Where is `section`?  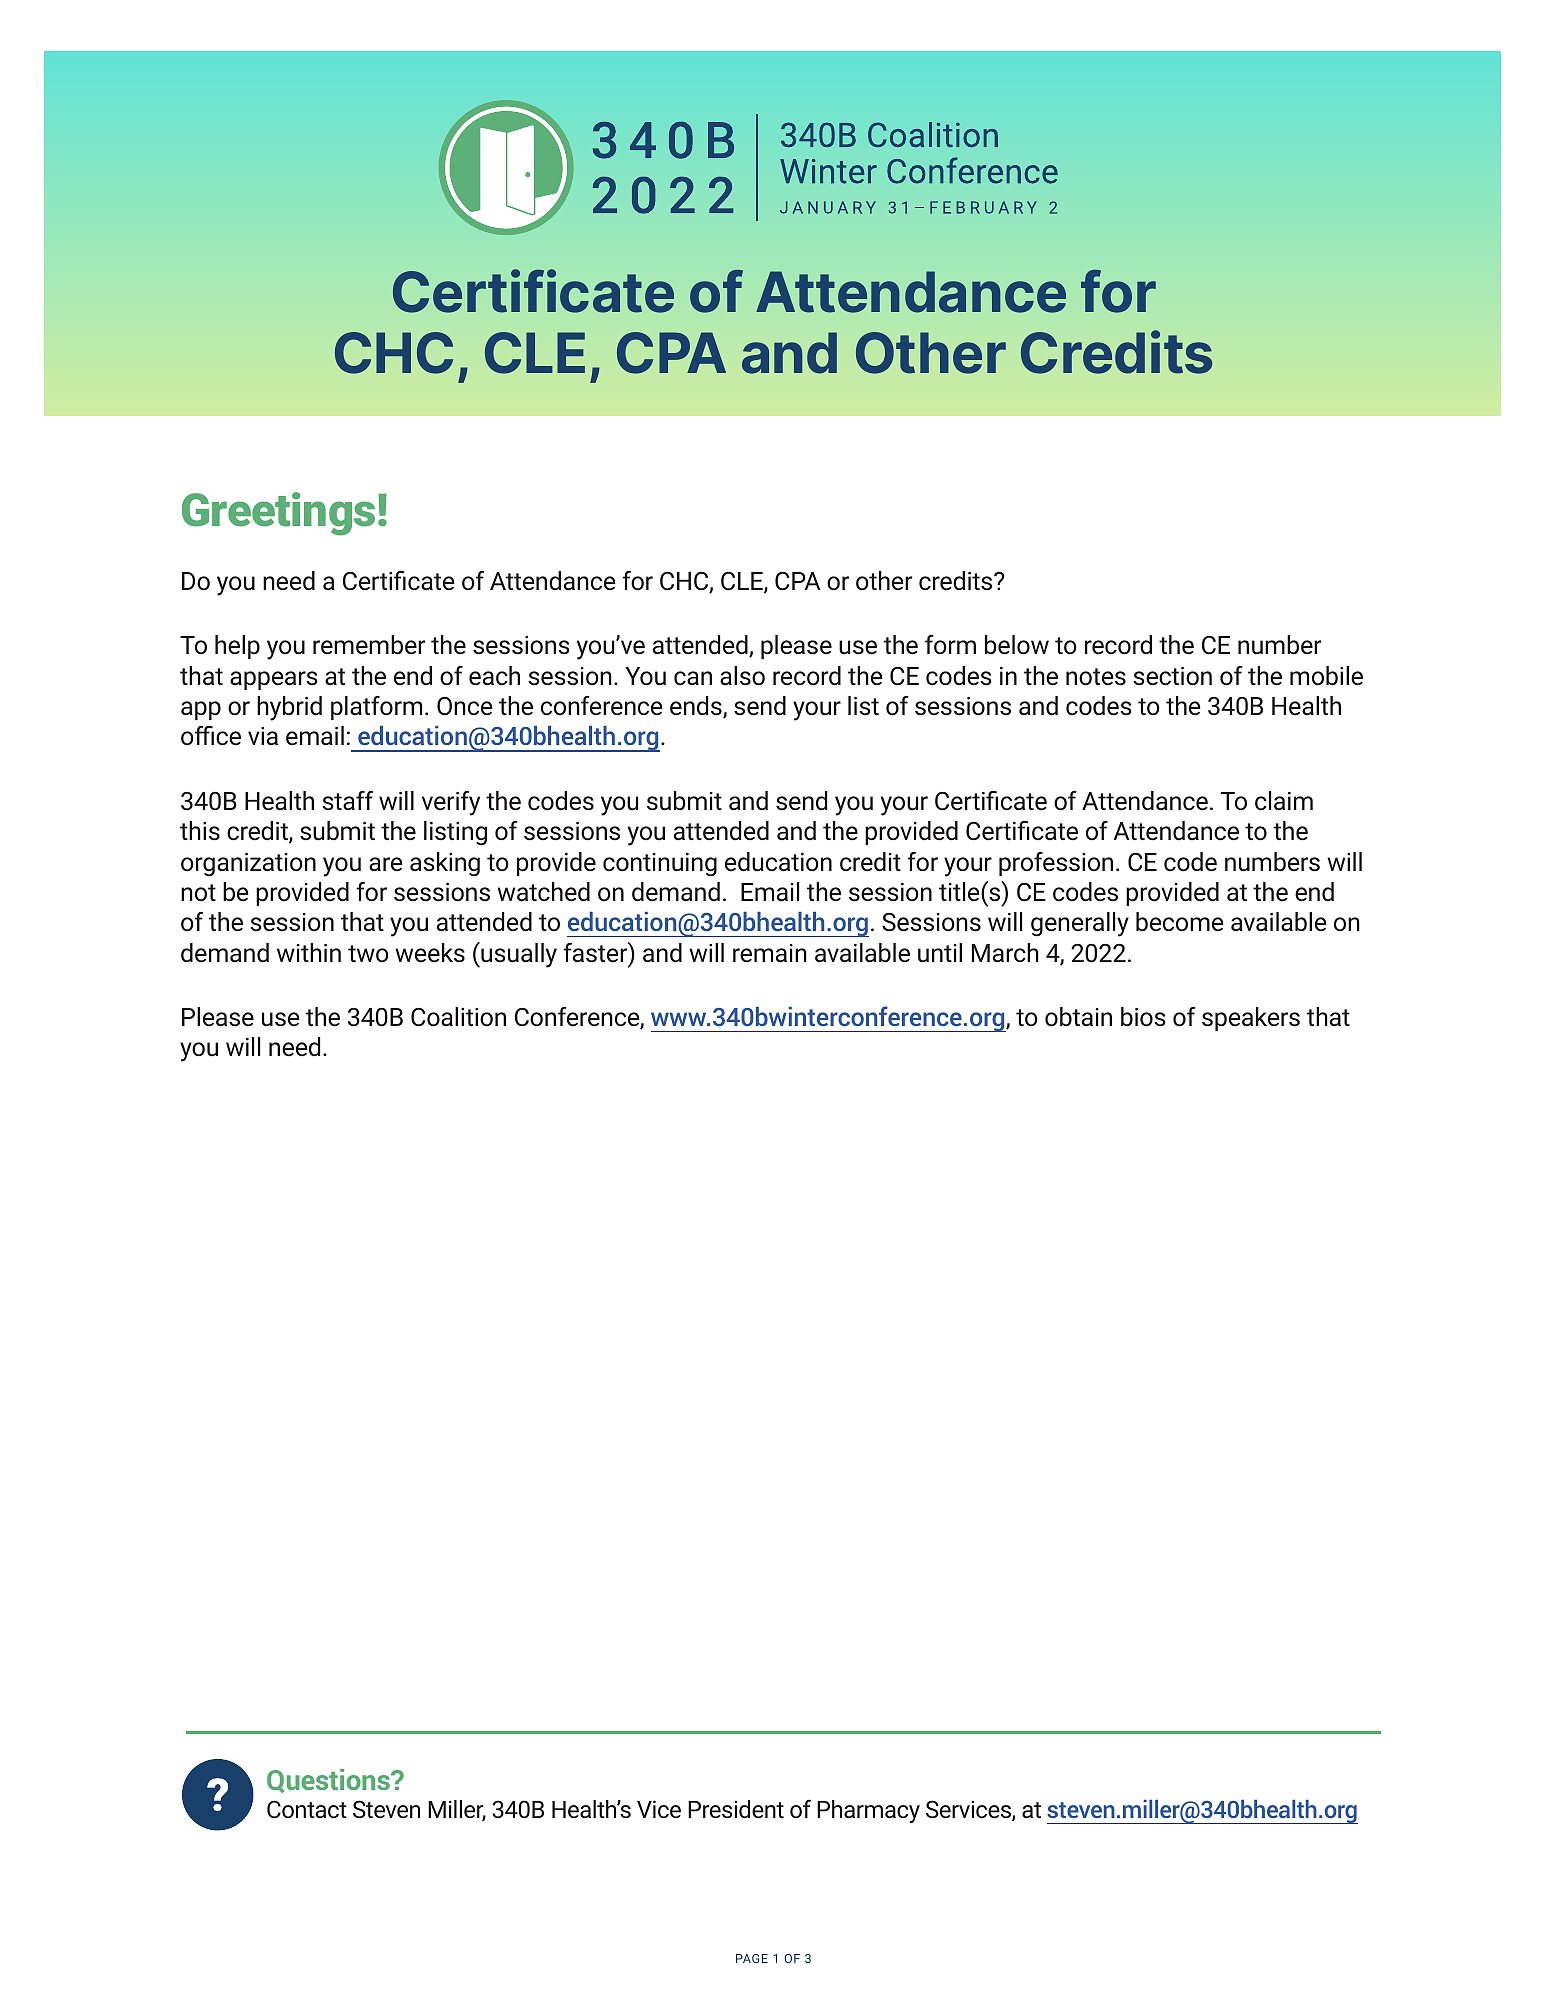
section is located at coordinates (1172, 676).
